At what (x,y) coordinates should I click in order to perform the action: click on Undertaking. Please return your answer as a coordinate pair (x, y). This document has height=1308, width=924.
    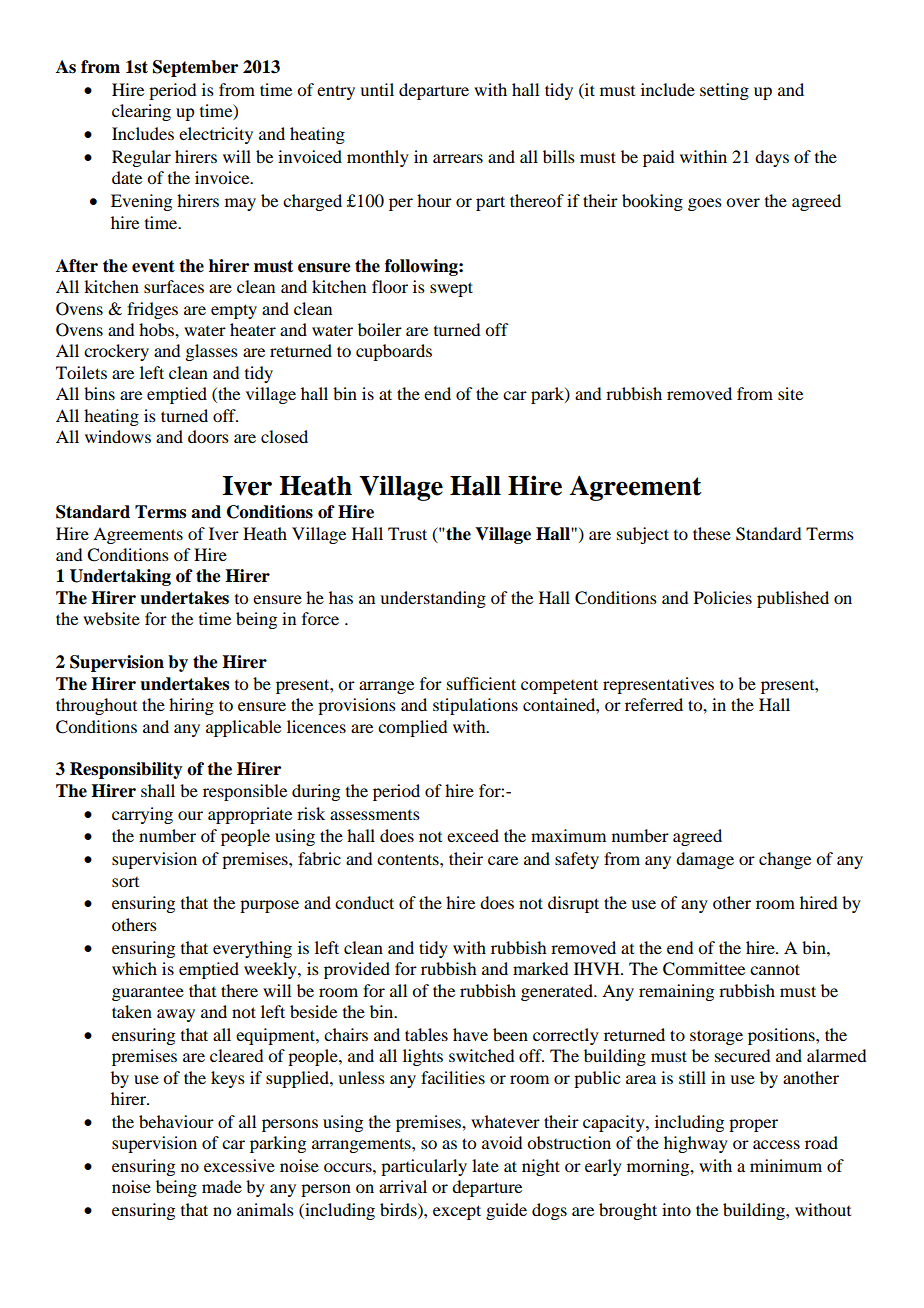
    Looking at the image, I should click on (120, 577).
